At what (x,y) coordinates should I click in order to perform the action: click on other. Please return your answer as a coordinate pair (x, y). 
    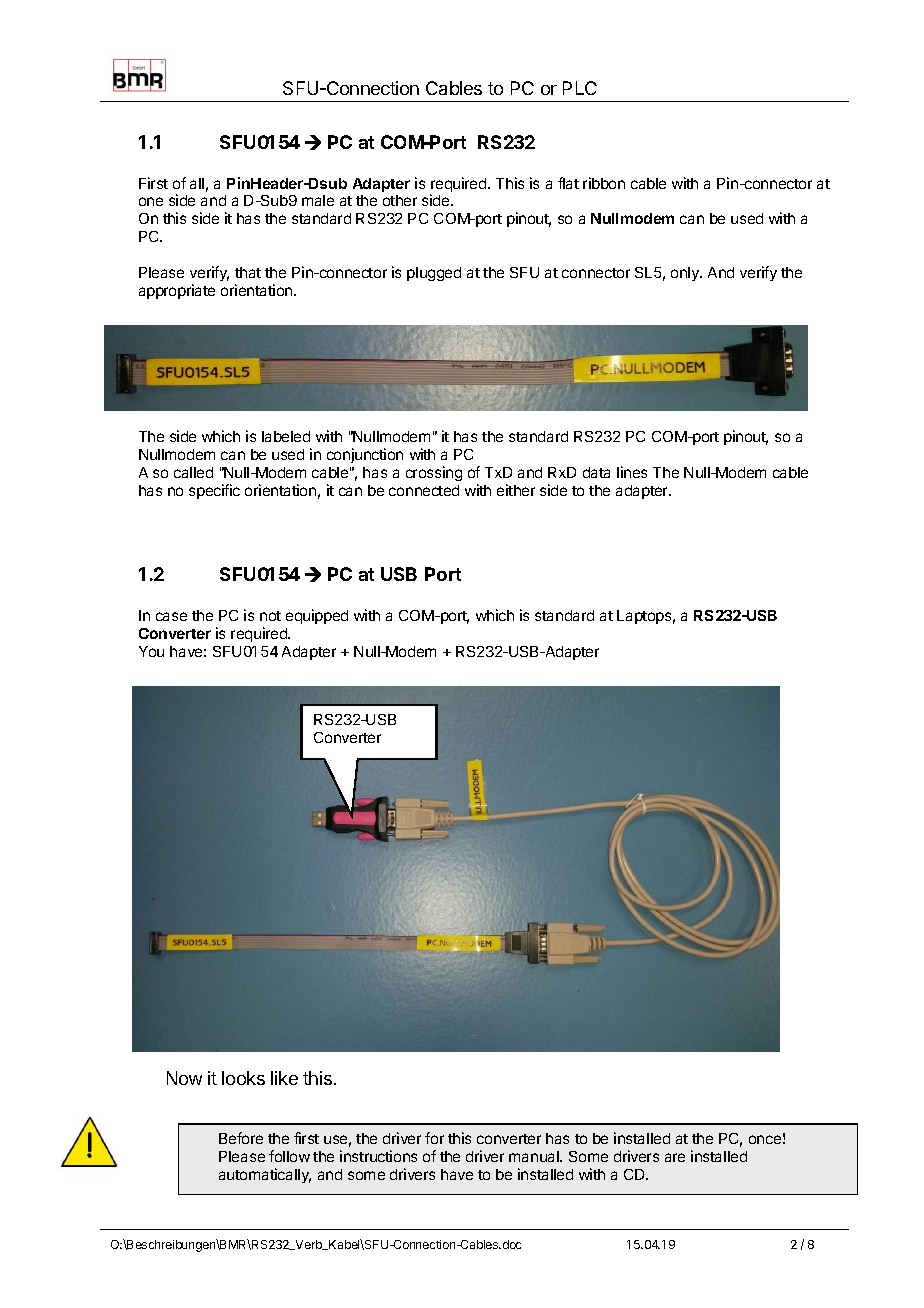
    Looking at the image, I should click on (400, 200).
